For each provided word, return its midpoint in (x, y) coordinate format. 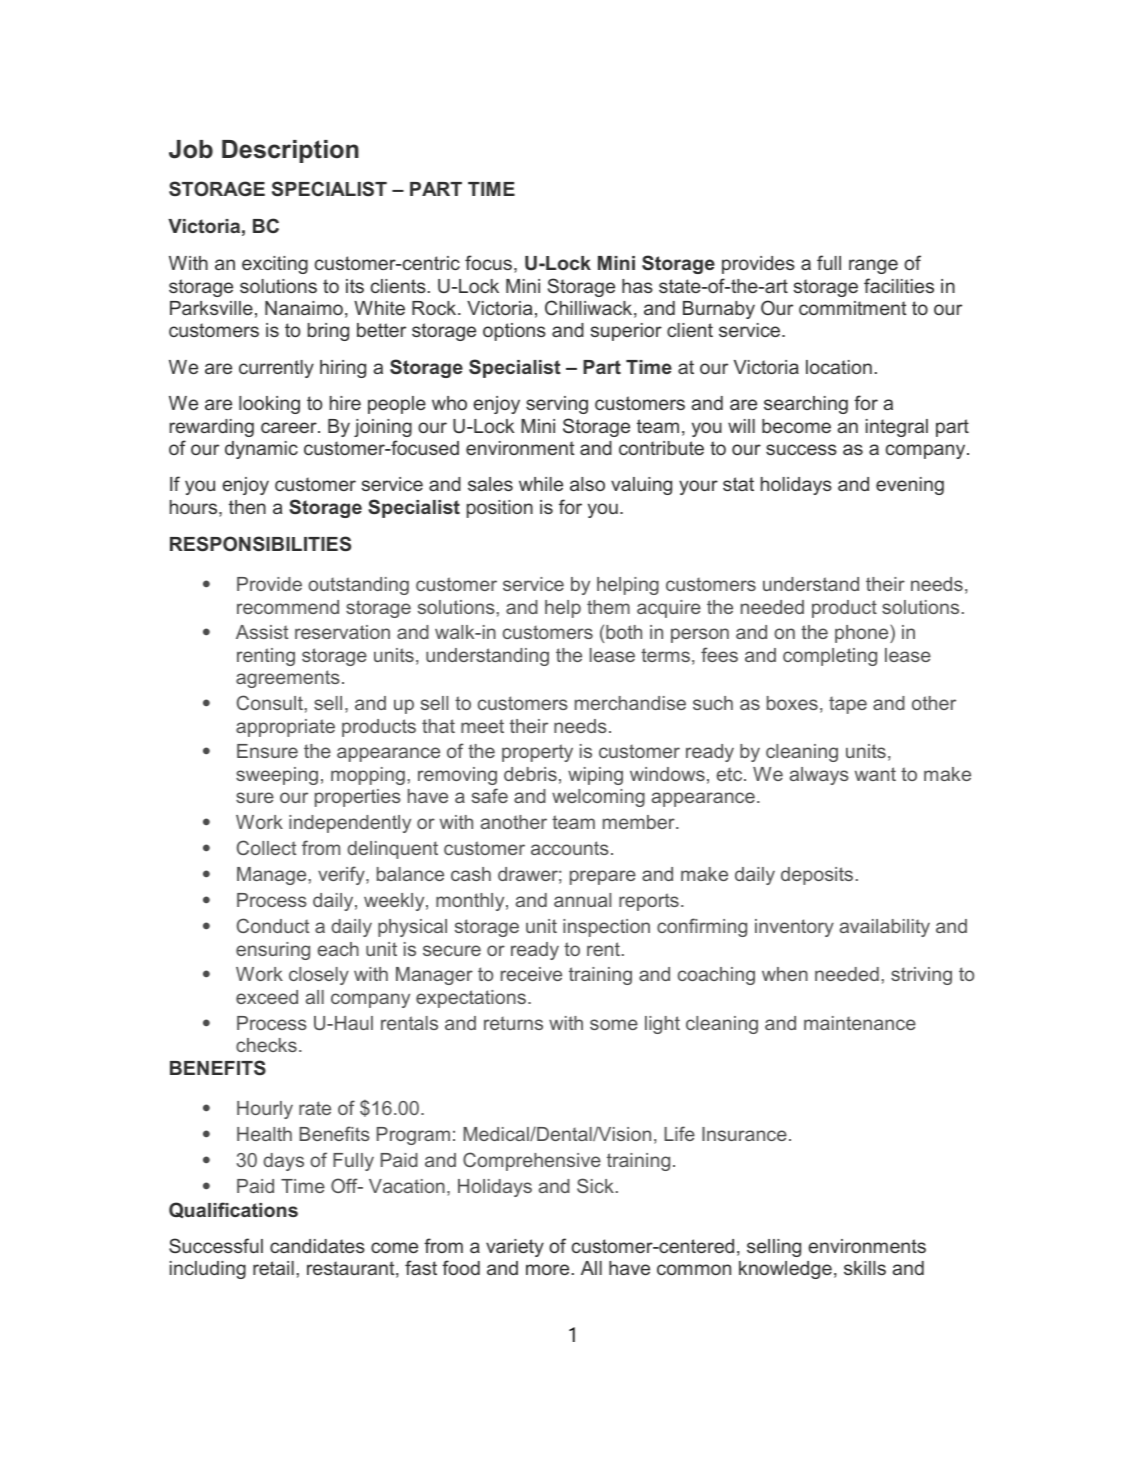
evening (910, 486)
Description (290, 151)
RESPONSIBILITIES (260, 544)
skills (865, 1268)
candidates (317, 1246)
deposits (817, 876)
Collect (266, 847)
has (637, 286)
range (873, 266)
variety (515, 1248)
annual (582, 900)
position (500, 509)
